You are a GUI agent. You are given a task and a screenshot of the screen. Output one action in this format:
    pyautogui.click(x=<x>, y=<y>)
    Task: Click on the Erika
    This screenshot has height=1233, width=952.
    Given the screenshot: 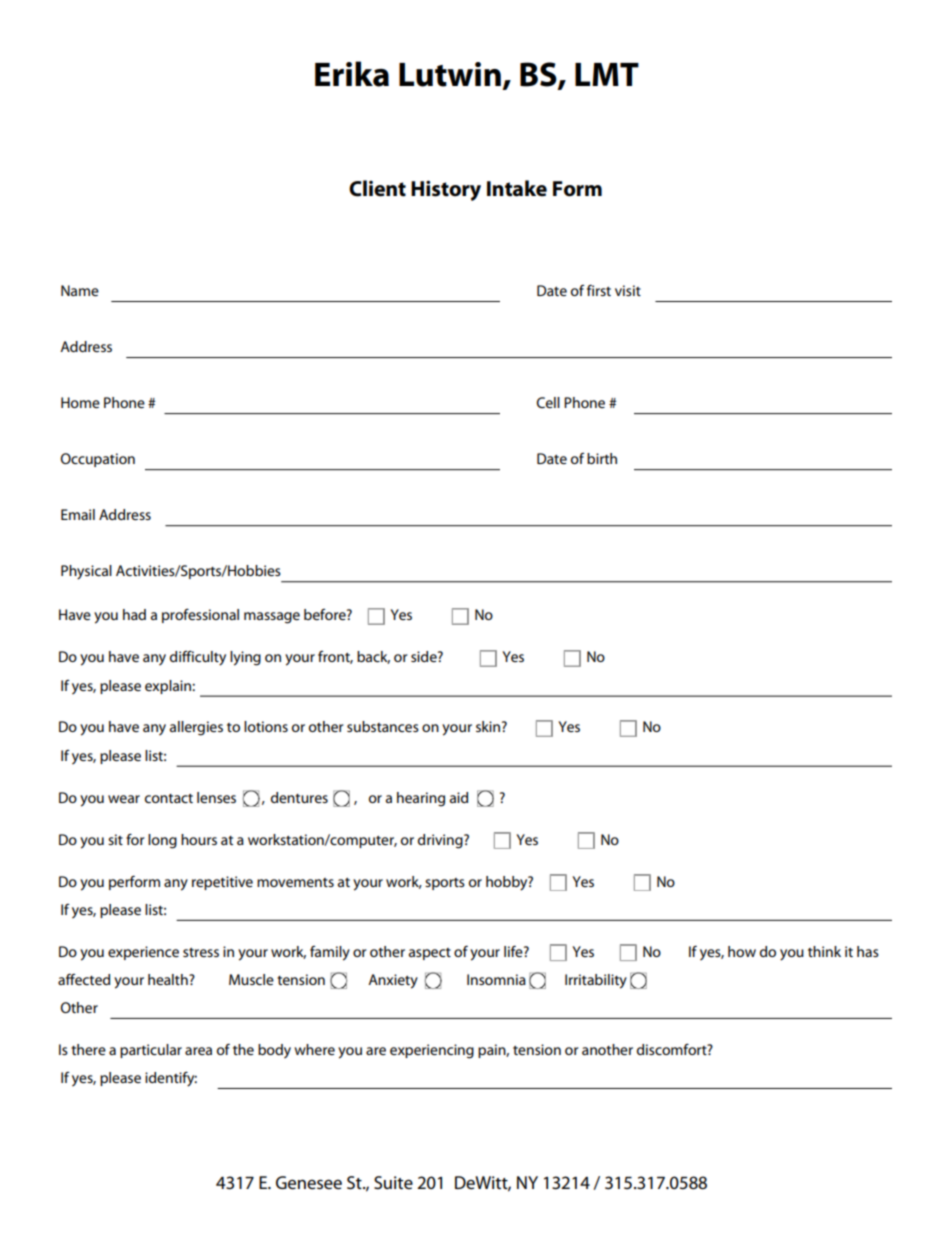 What is the action you would take?
    pyautogui.click(x=352, y=74)
